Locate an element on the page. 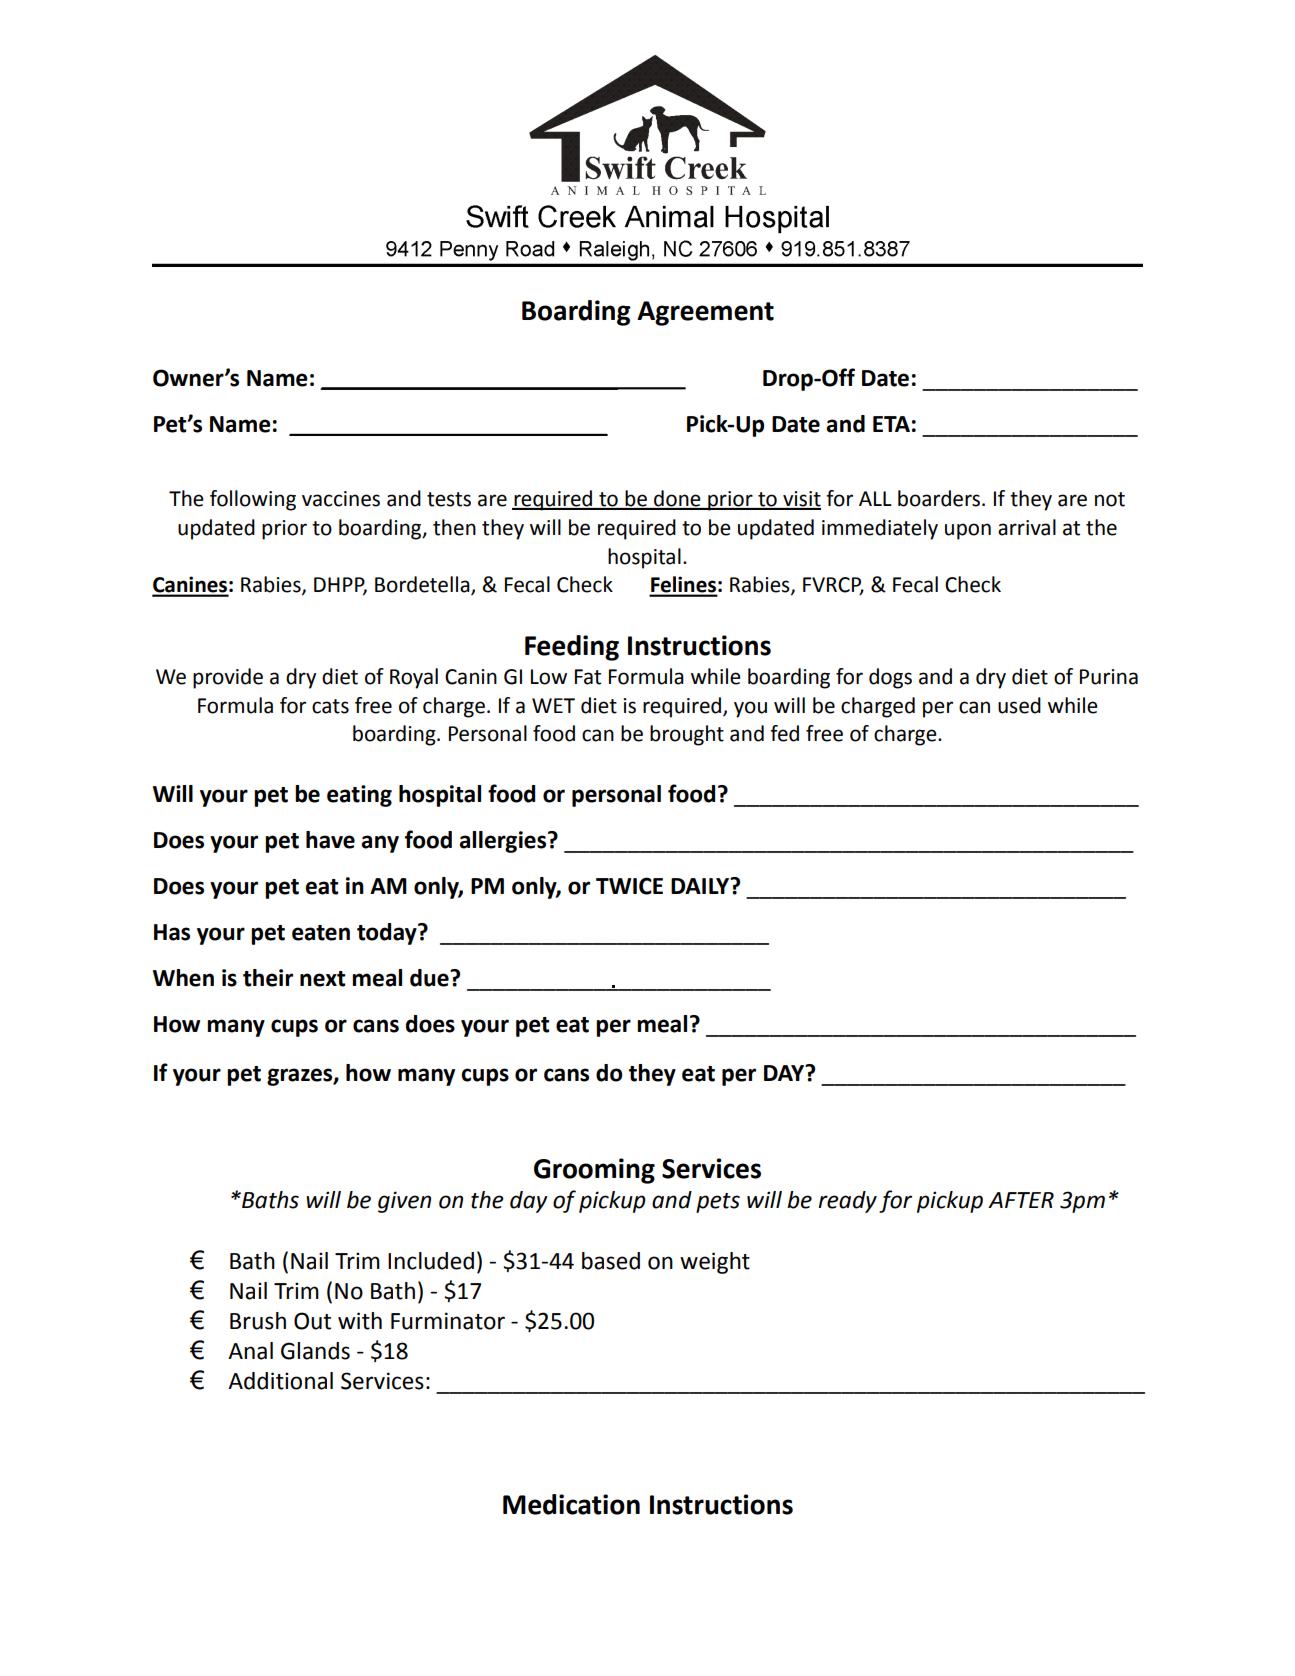 The width and height of the page is (1295, 1676). brought is located at coordinates (687, 735).
